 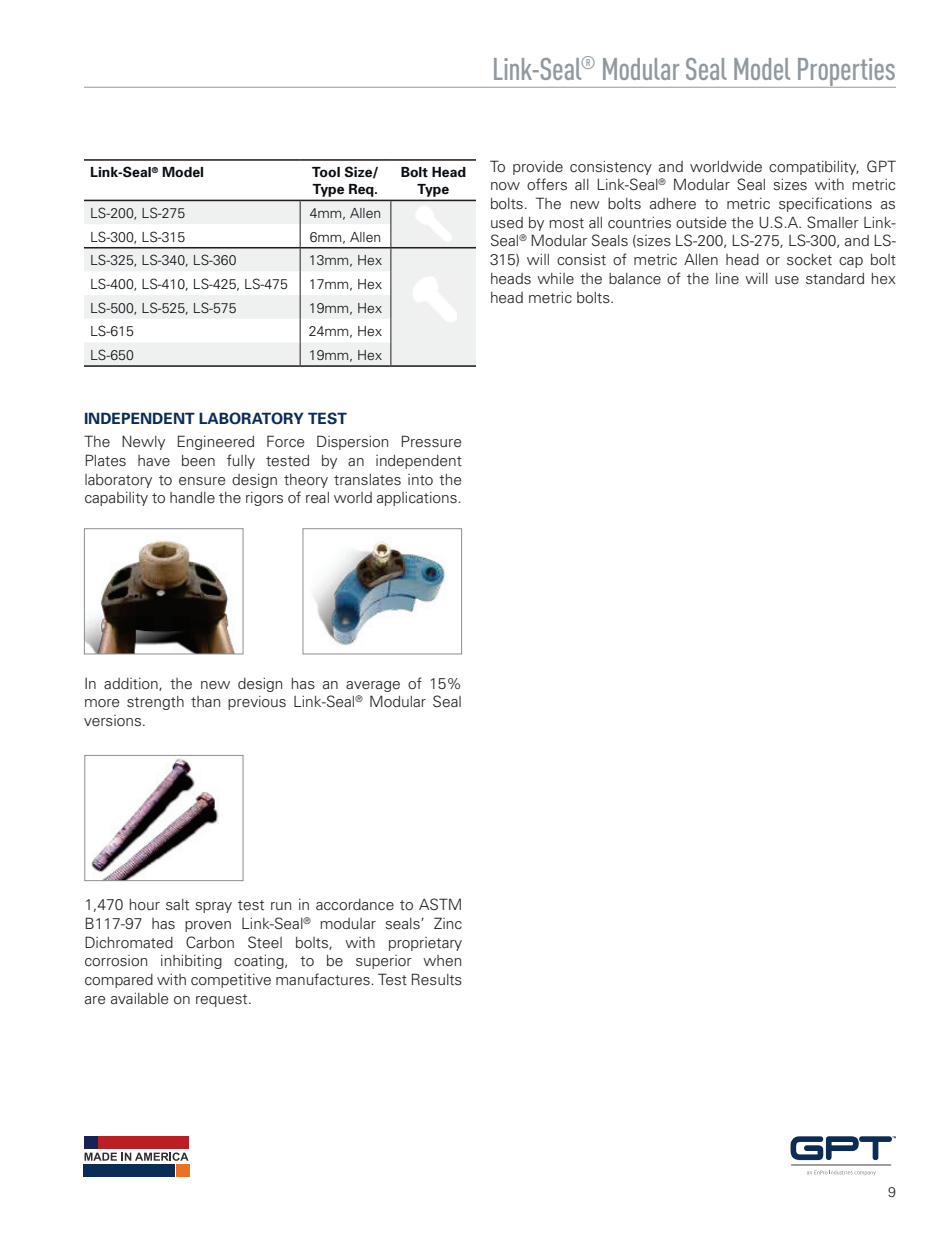 What do you see at coordinates (216, 442) in the screenshot?
I see `Engineered` at bounding box center [216, 442].
